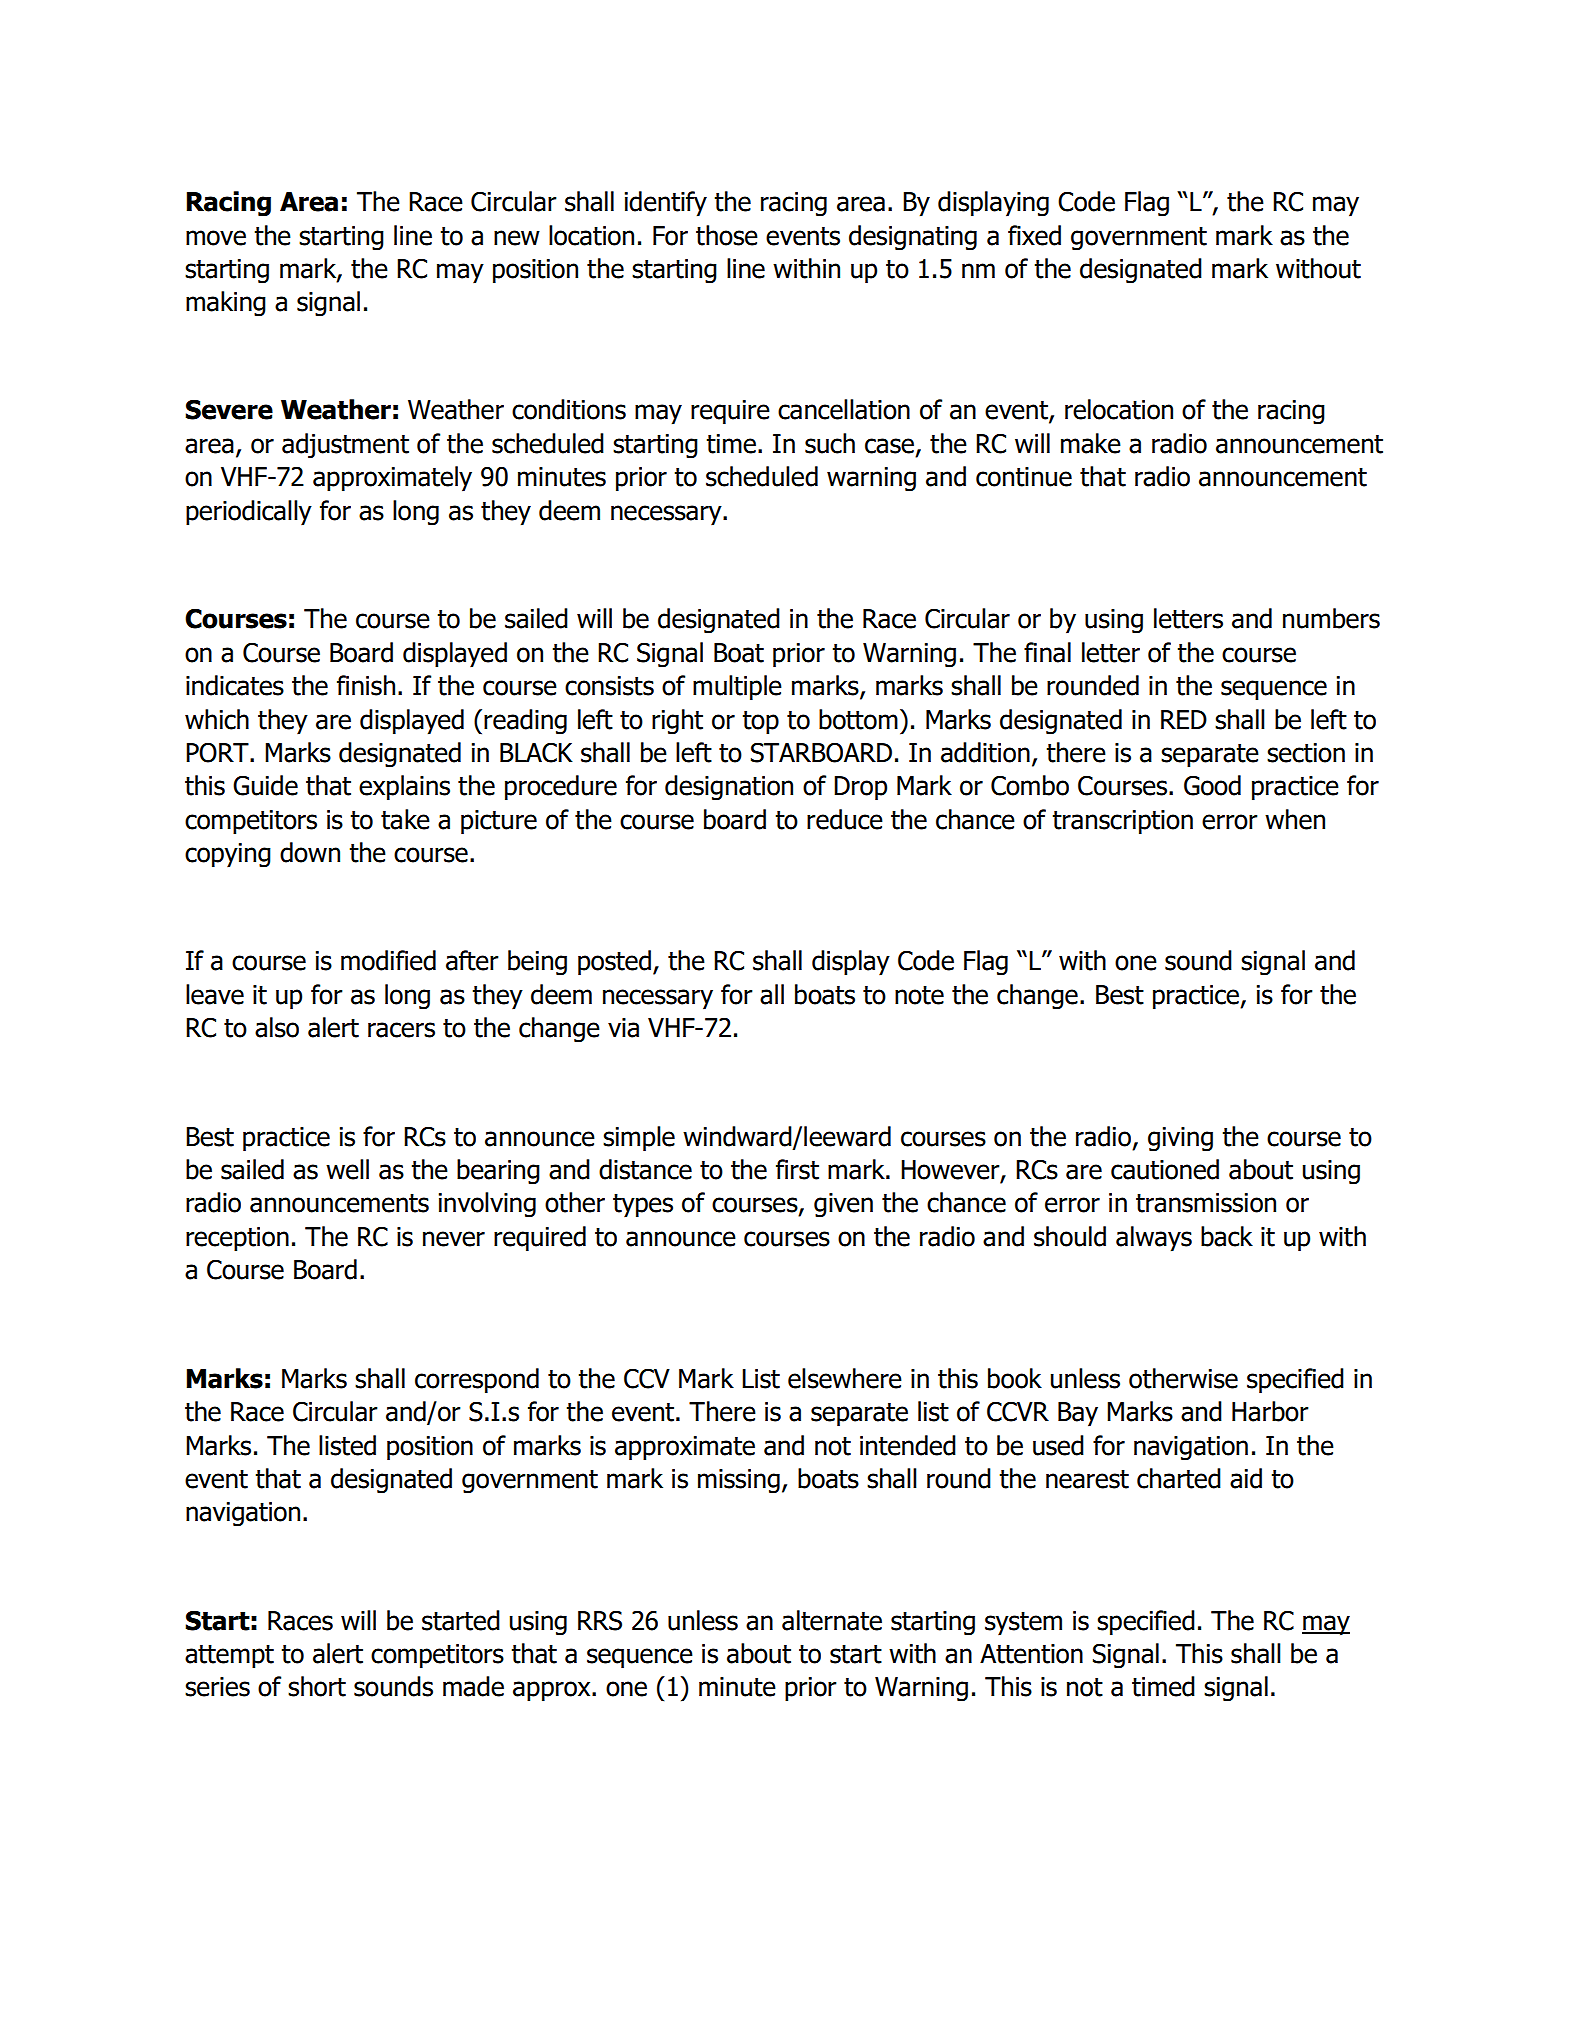  What do you see at coordinates (832, 1620) in the image?
I see `alternate` at bounding box center [832, 1620].
